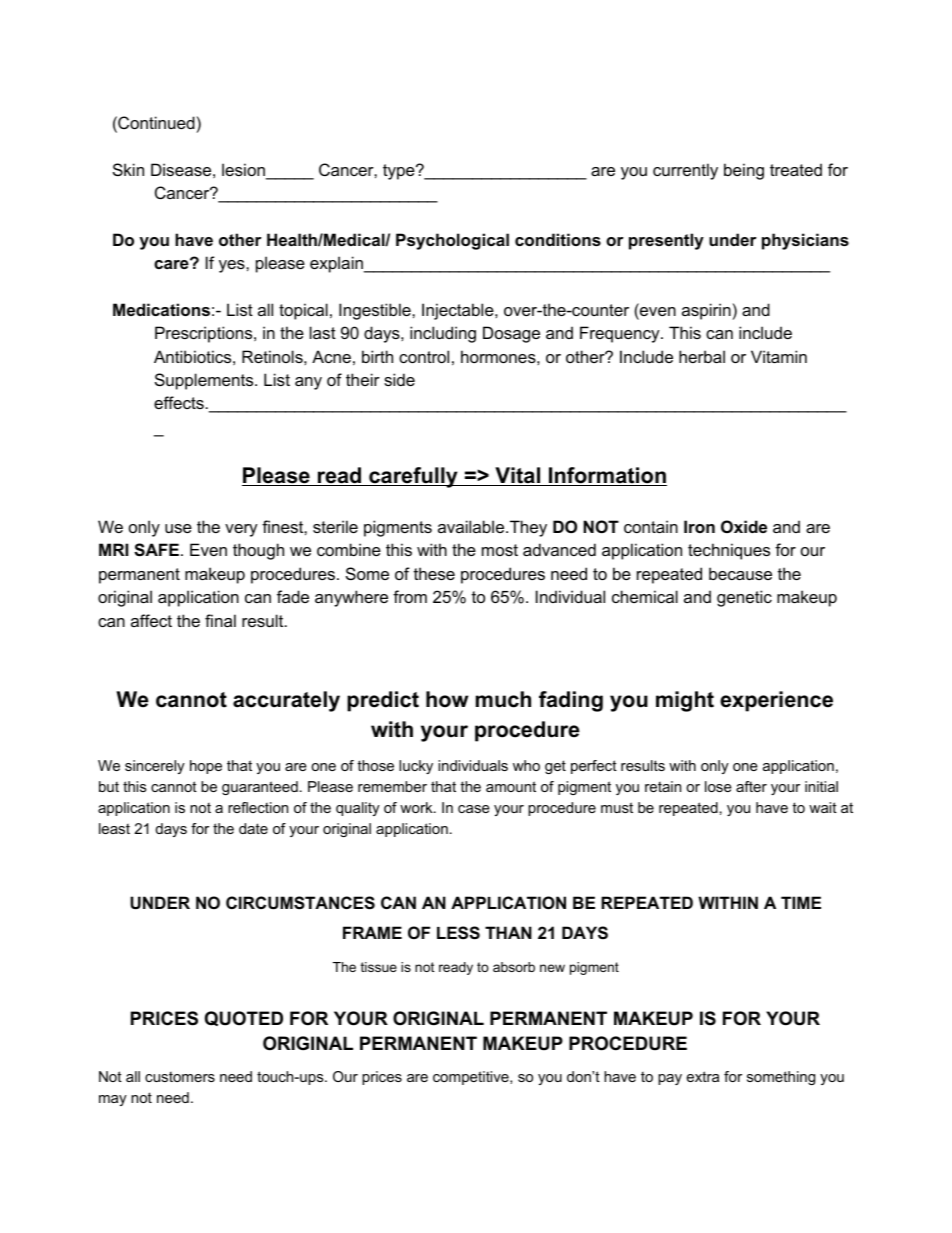 Image resolution: width=952 pixels, height=1233 pixels. What do you see at coordinates (474, 809) in the screenshot?
I see `case` at bounding box center [474, 809].
